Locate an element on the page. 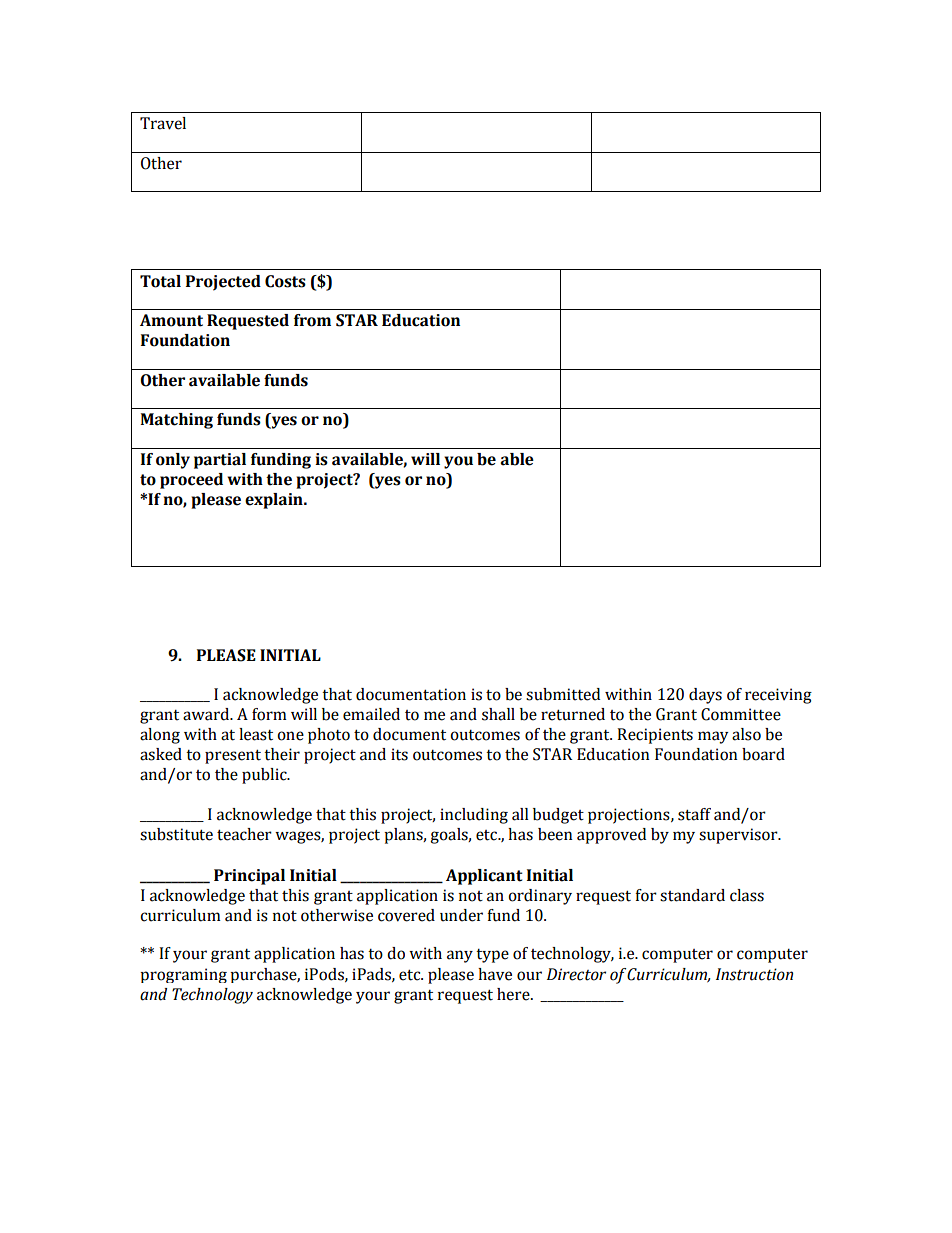 This document has width=952, height=1233. from is located at coordinates (312, 320).
